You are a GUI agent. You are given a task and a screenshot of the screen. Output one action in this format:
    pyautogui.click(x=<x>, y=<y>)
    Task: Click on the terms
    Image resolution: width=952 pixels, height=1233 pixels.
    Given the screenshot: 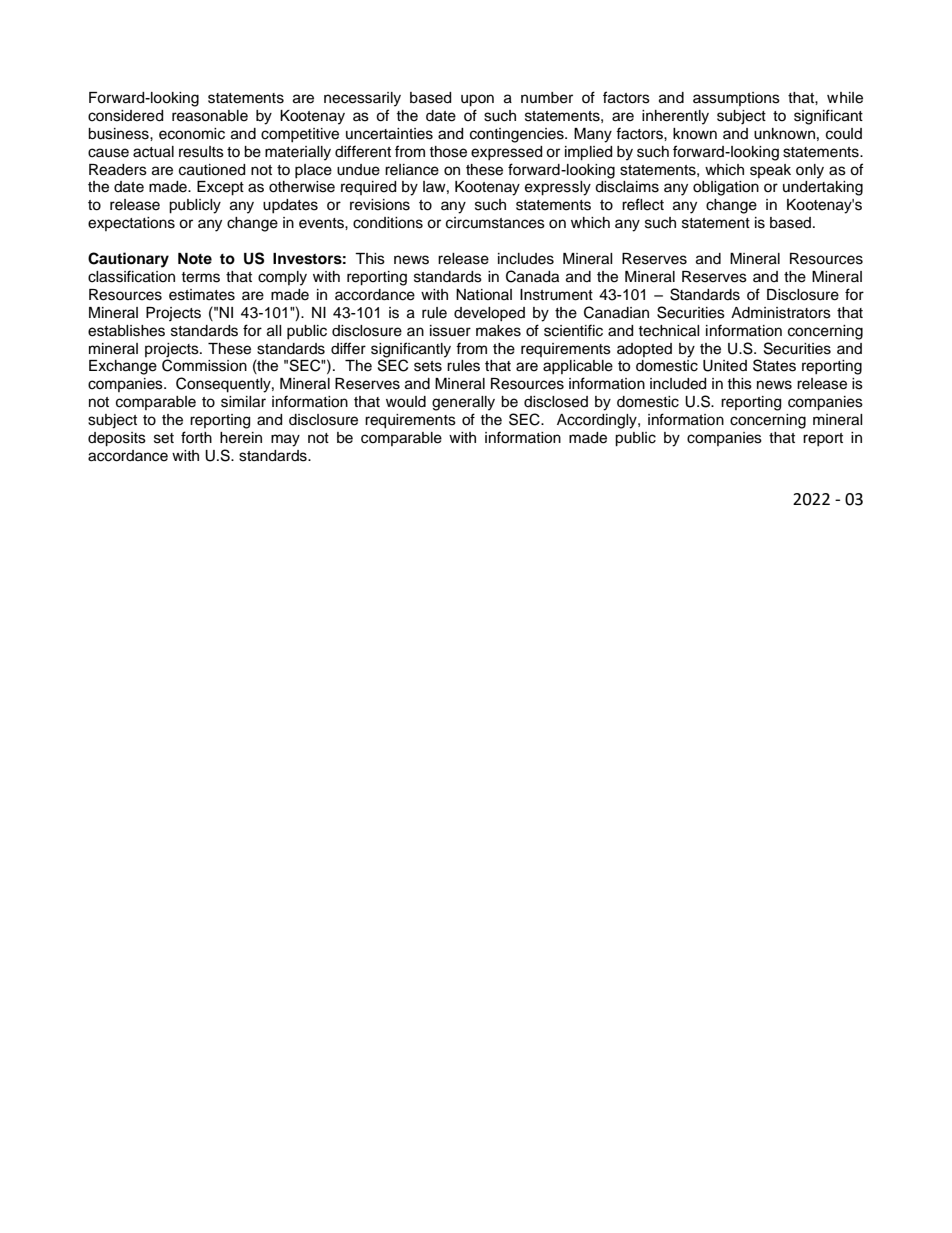 What is the action you would take?
    pyautogui.click(x=200, y=277)
